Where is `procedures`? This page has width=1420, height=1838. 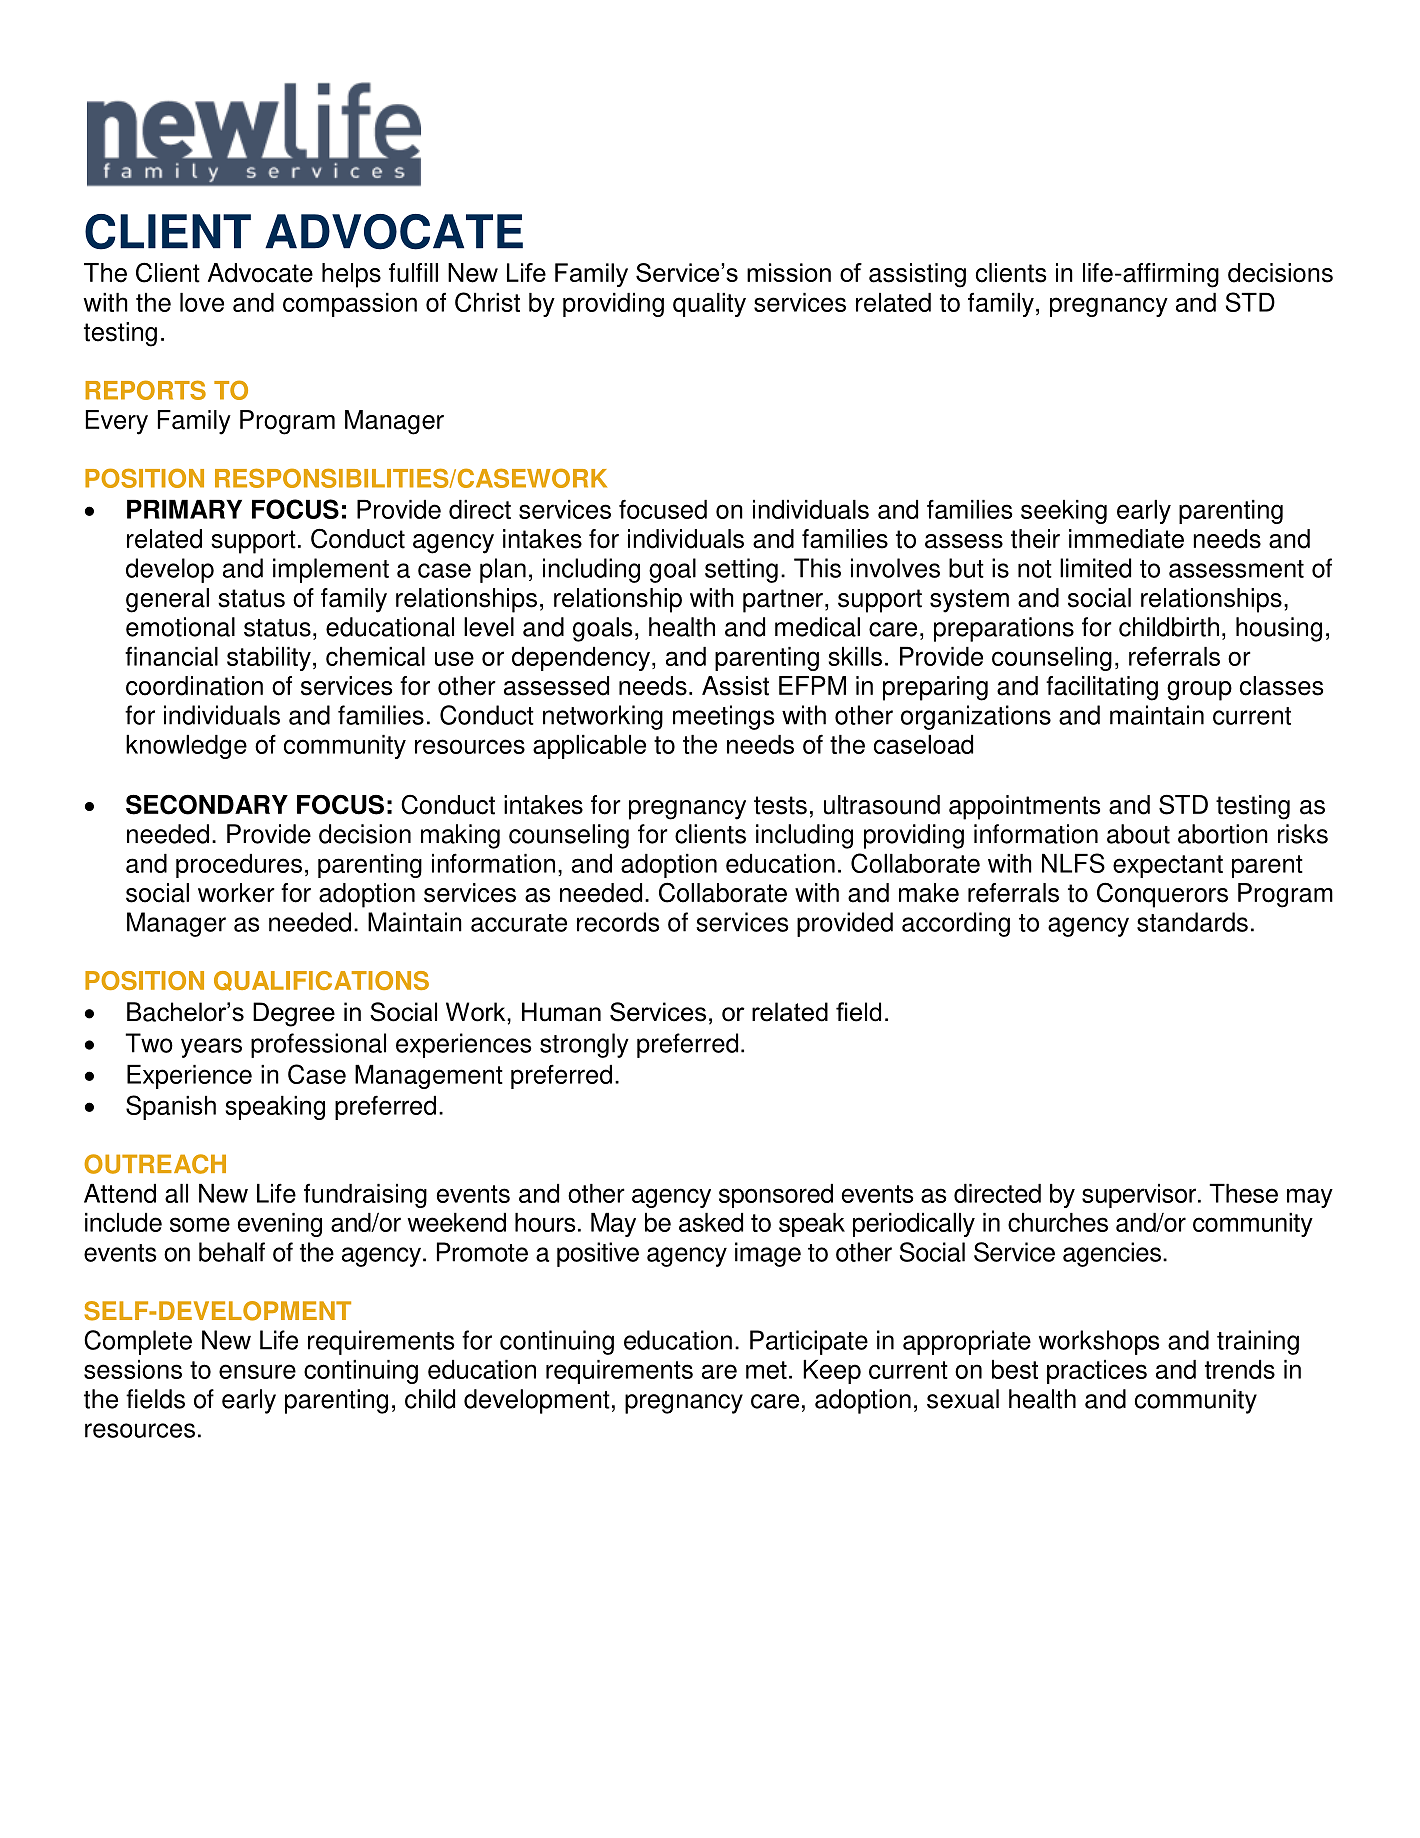 procedures is located at coordinates (239, 866).
